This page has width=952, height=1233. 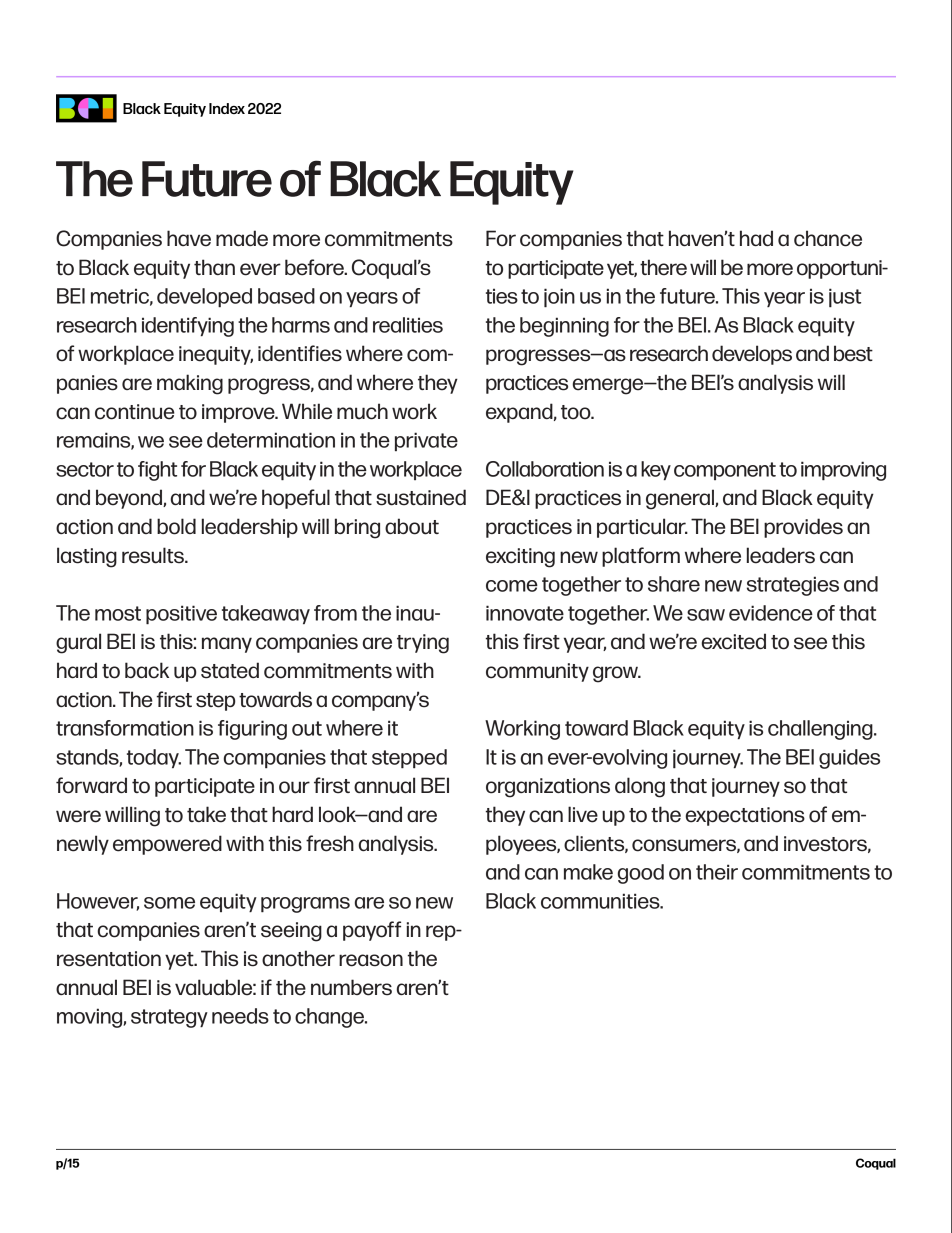 What do you see at coordinates (537, 672) in the page?
I see `community` at bounding box center [537, 672].
